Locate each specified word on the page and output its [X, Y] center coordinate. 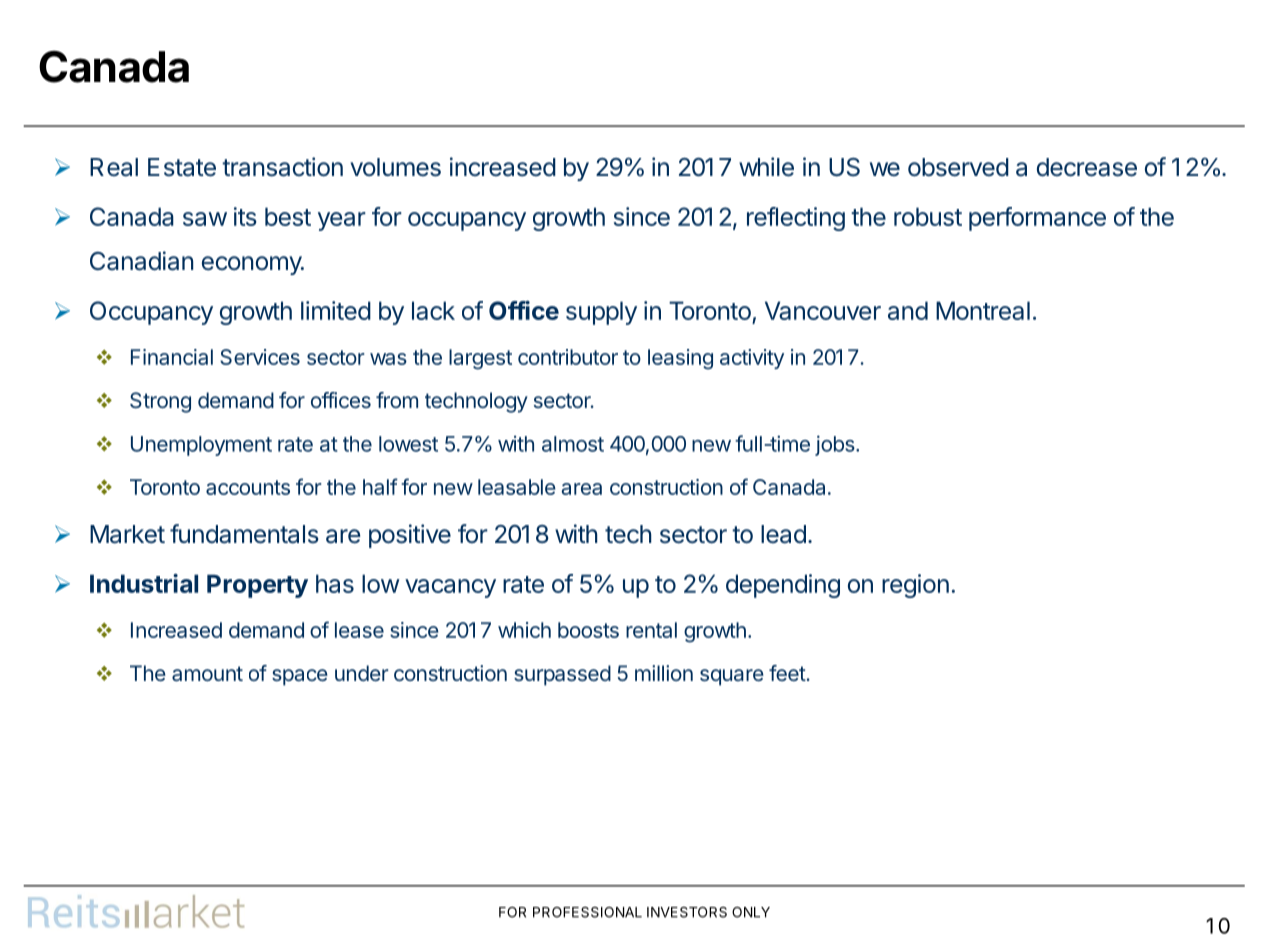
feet [787, 673]
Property [257, 586]
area [581, 489]
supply [601, 313]
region [915, 586]
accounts [248, 487]
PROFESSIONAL [587, 912]
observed [958, 167]
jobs [835, 445]
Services [260, 357]
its [245, 216]
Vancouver [823, 310]
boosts [588, 630]
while [766, 167]
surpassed [562, 675]
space [300, 677]
